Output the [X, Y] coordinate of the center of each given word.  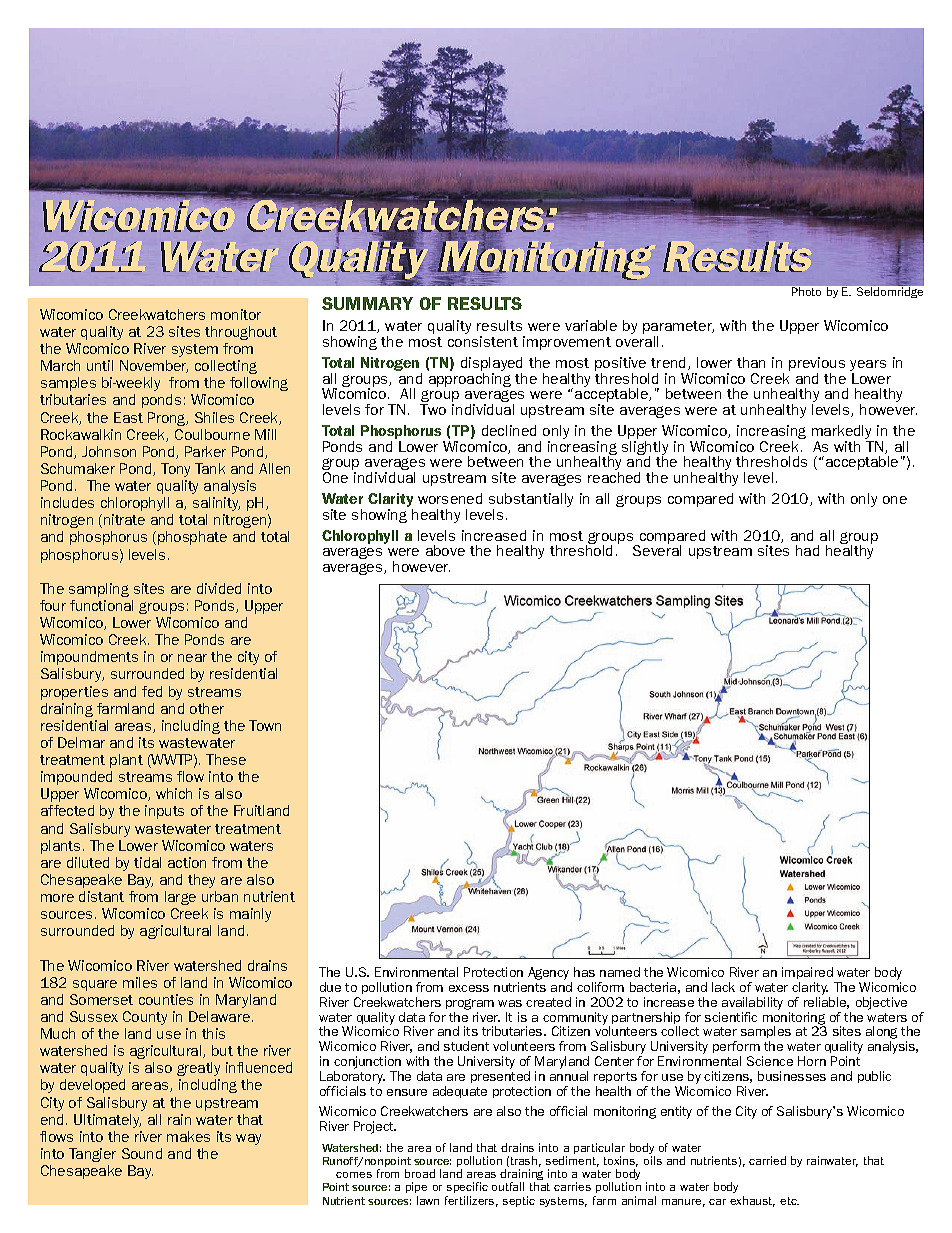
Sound [142, 1153]
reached [614, 477]
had [807, 550]
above [445, 550]
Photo [806, 290]
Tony [175, 470]
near [192, 658]
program [470, 1004]
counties [166, 999]
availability [752, 1003]
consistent [483, 341]
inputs [164, 812]
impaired [807, 973]
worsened [450, 498]
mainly [250, 915]
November [154, 366]
